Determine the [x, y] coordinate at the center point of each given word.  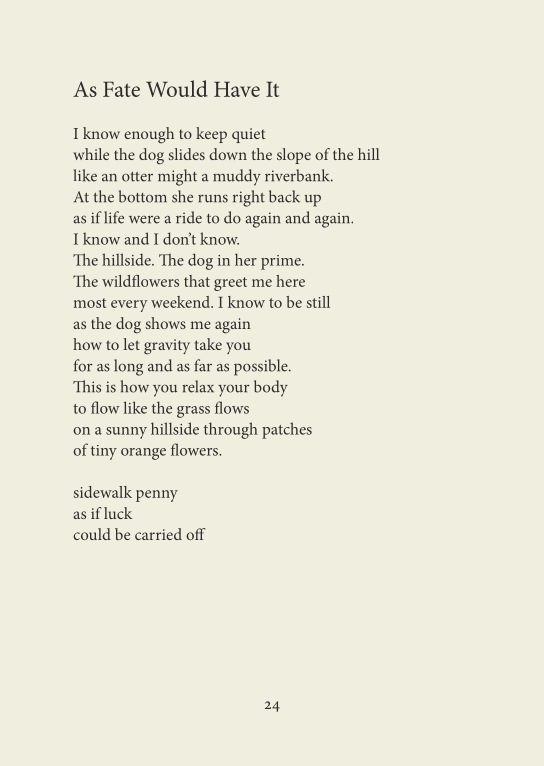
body [271, 388]
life [114, 217]
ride [189, 217]
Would [177, 88]
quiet [248, 135]
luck [118, 513]
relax [198, 386]
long [128, 367]
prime [282, 262]
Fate [121, 89]
